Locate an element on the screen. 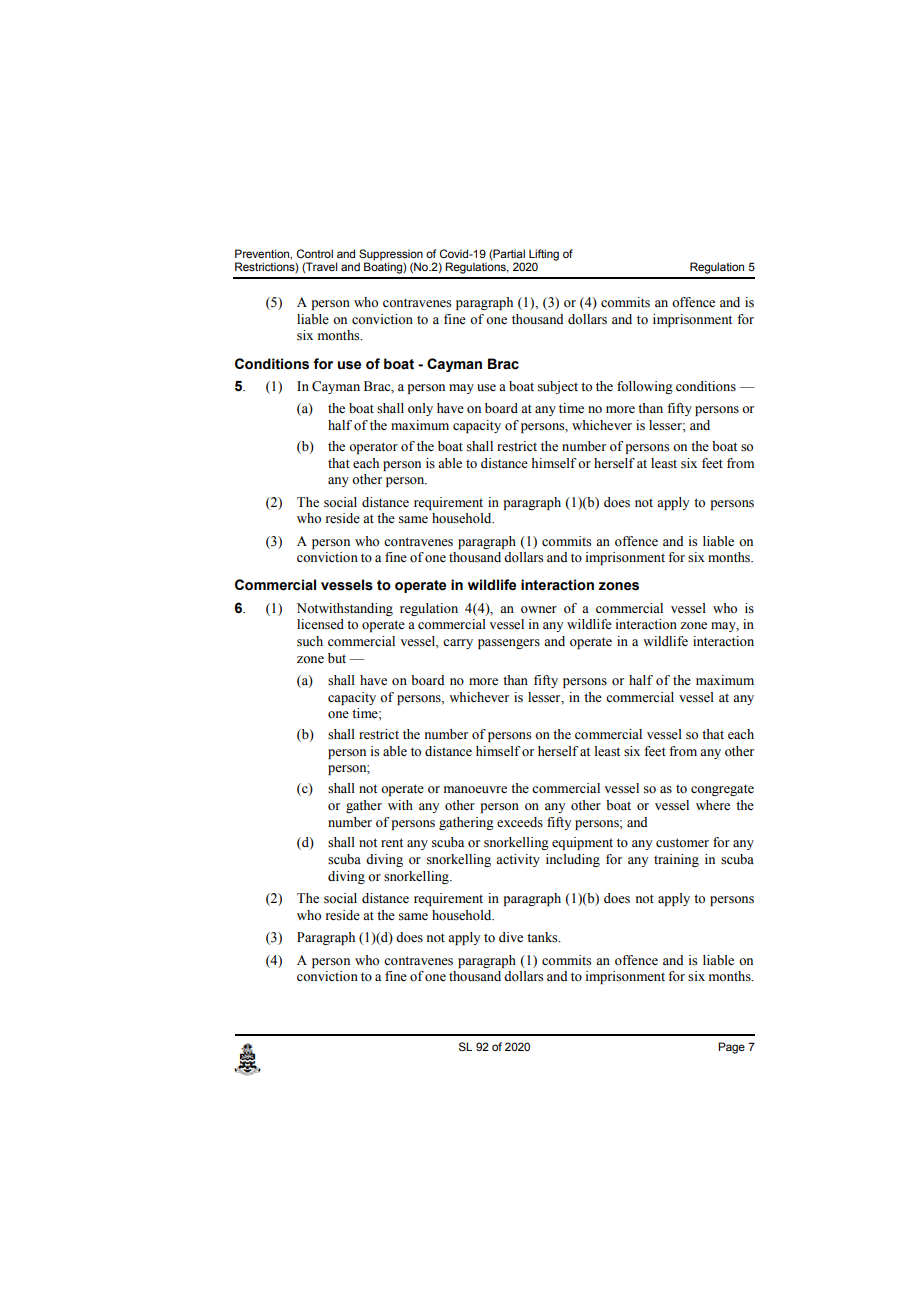  Page is located at coordinates (731, 1048).
